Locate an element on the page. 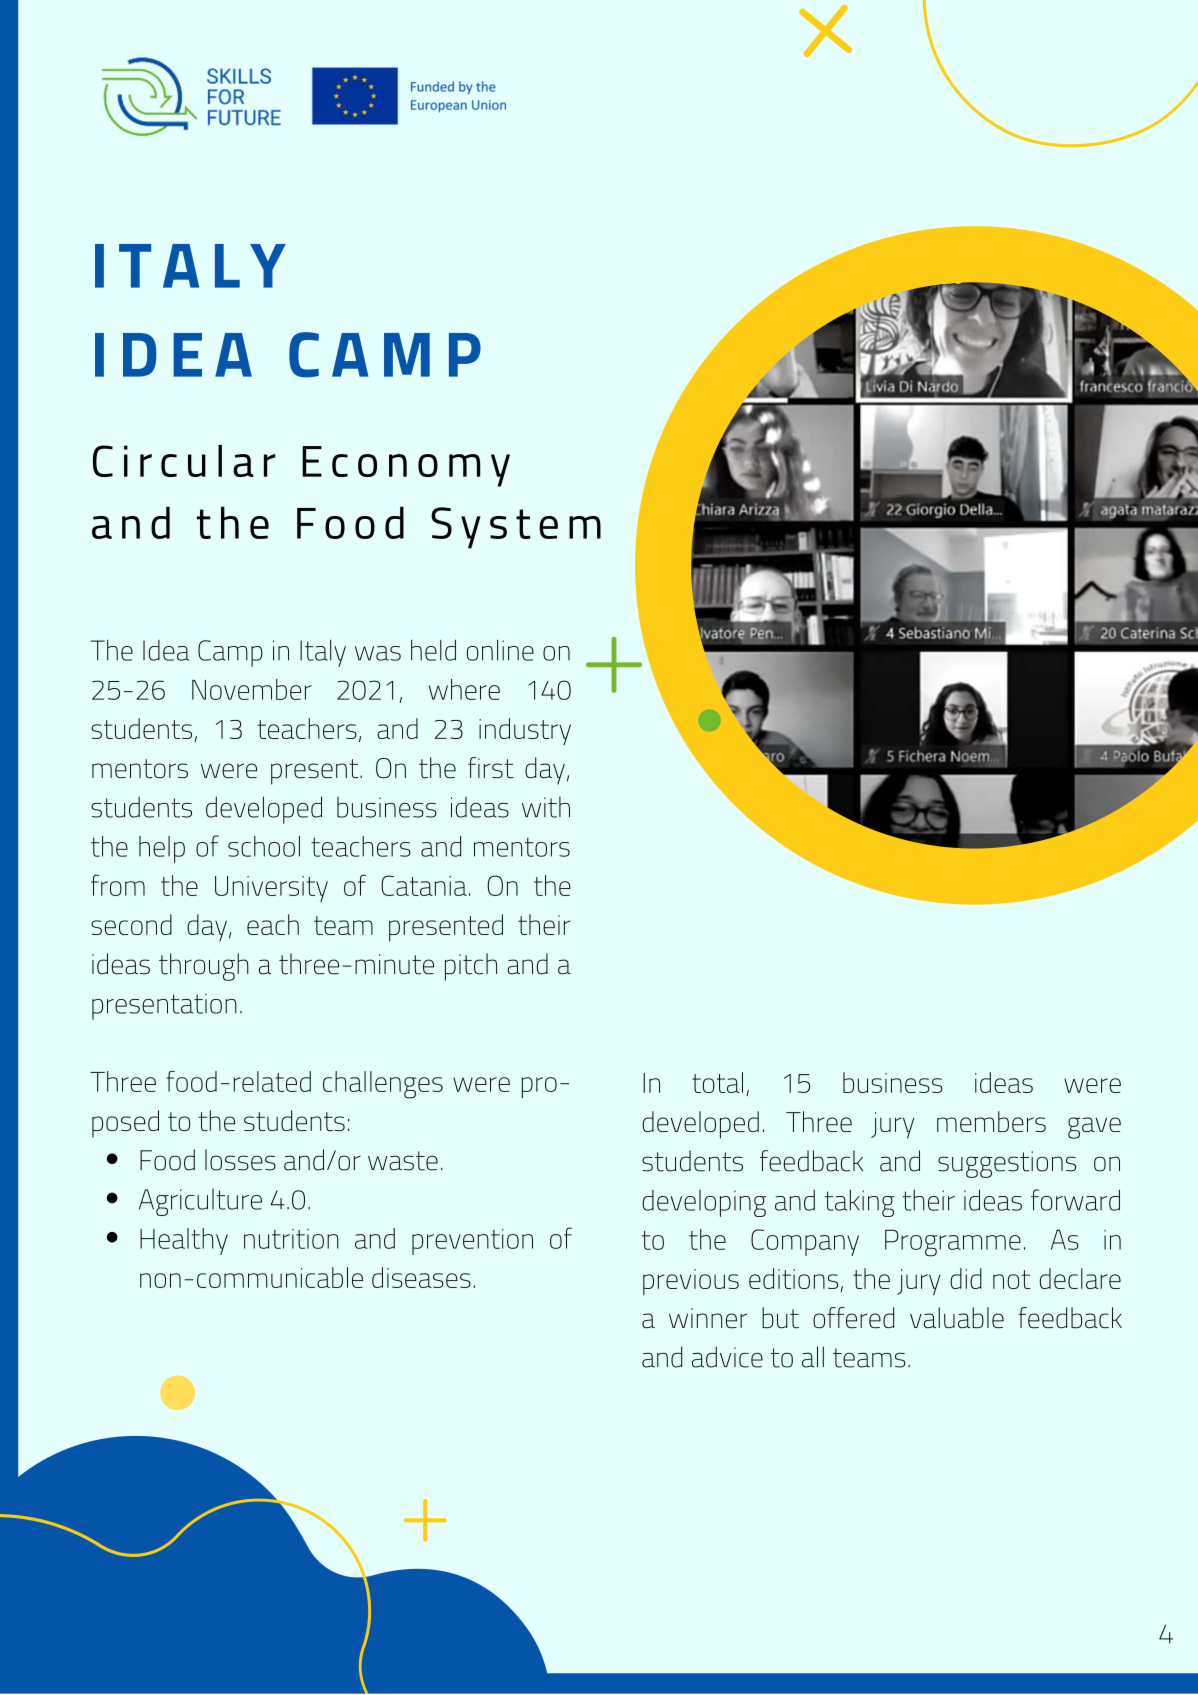 The height and width of the image is (1695, 1198). valuable is located at coordinates (957, 1317).
